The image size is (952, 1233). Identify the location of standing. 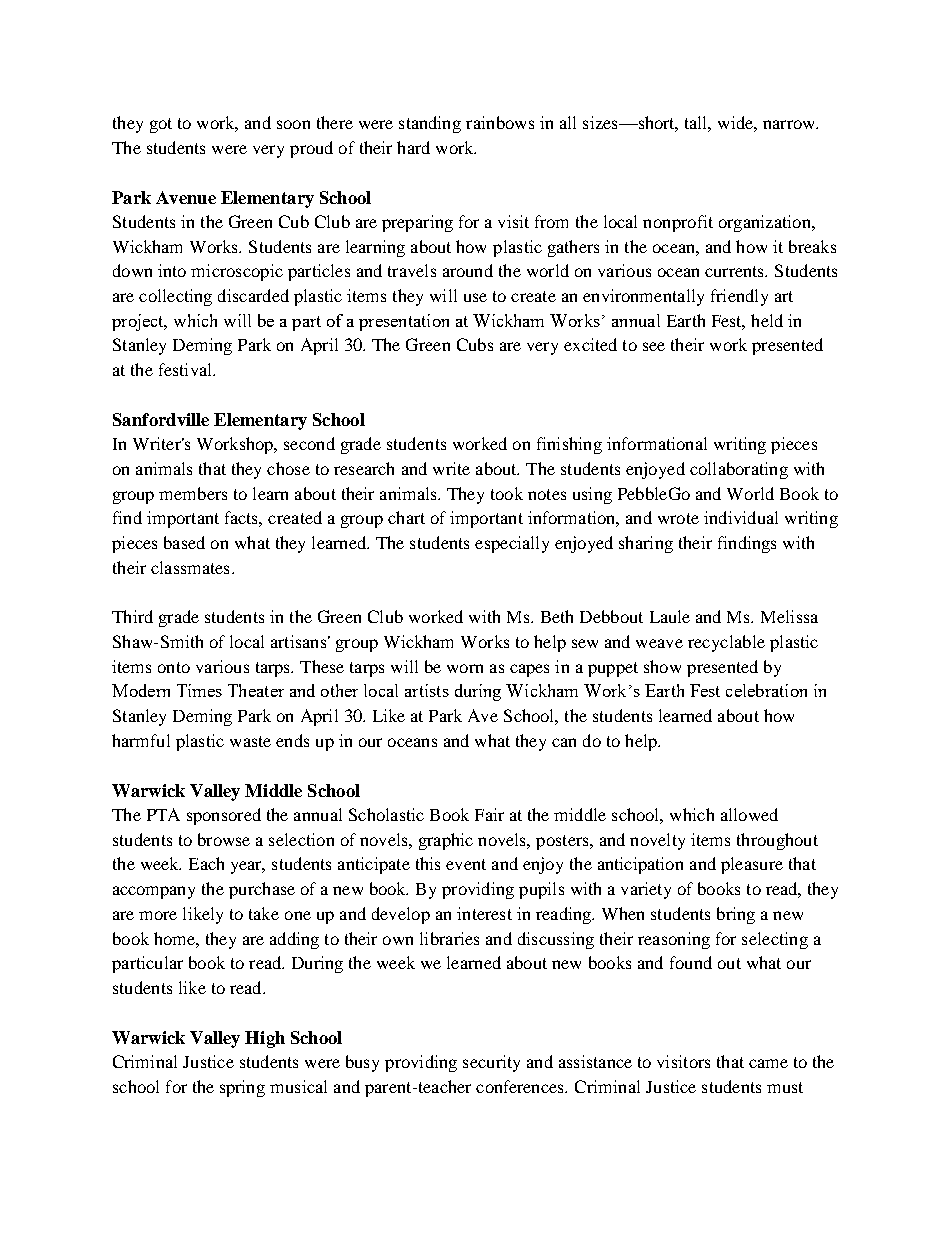
(430, 124).
